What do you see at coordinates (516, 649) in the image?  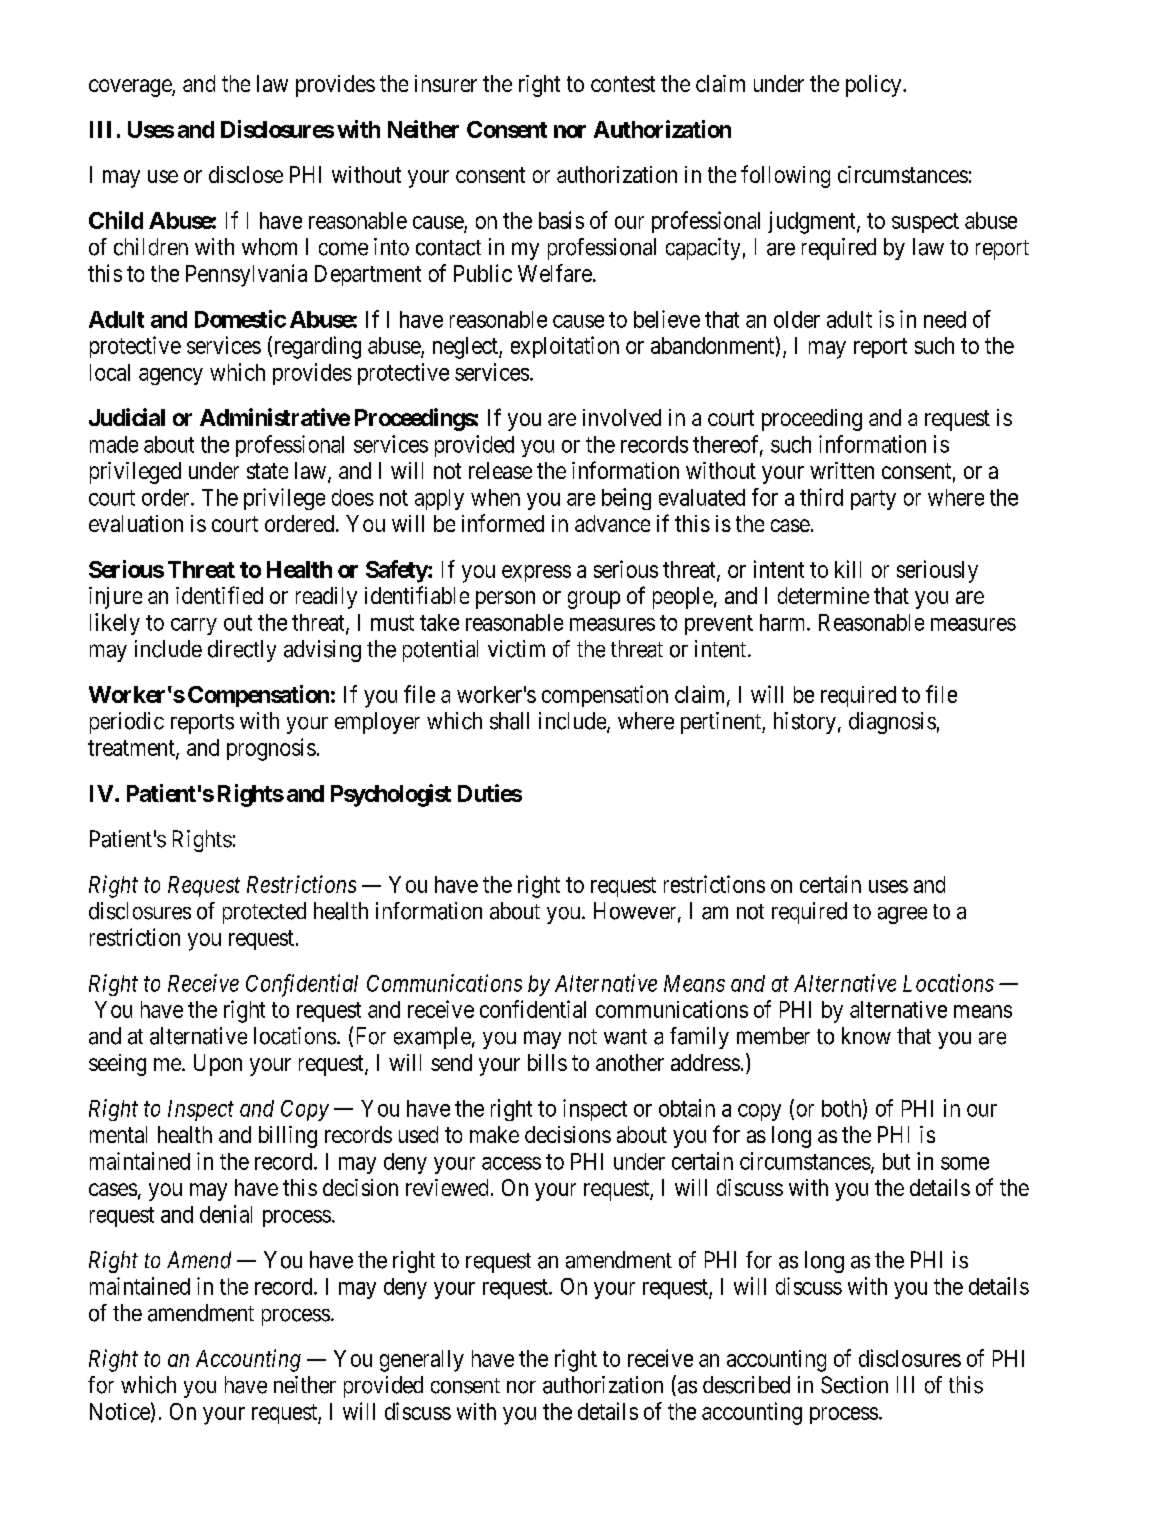 I see `victim` at bounding box center [516, 649].
